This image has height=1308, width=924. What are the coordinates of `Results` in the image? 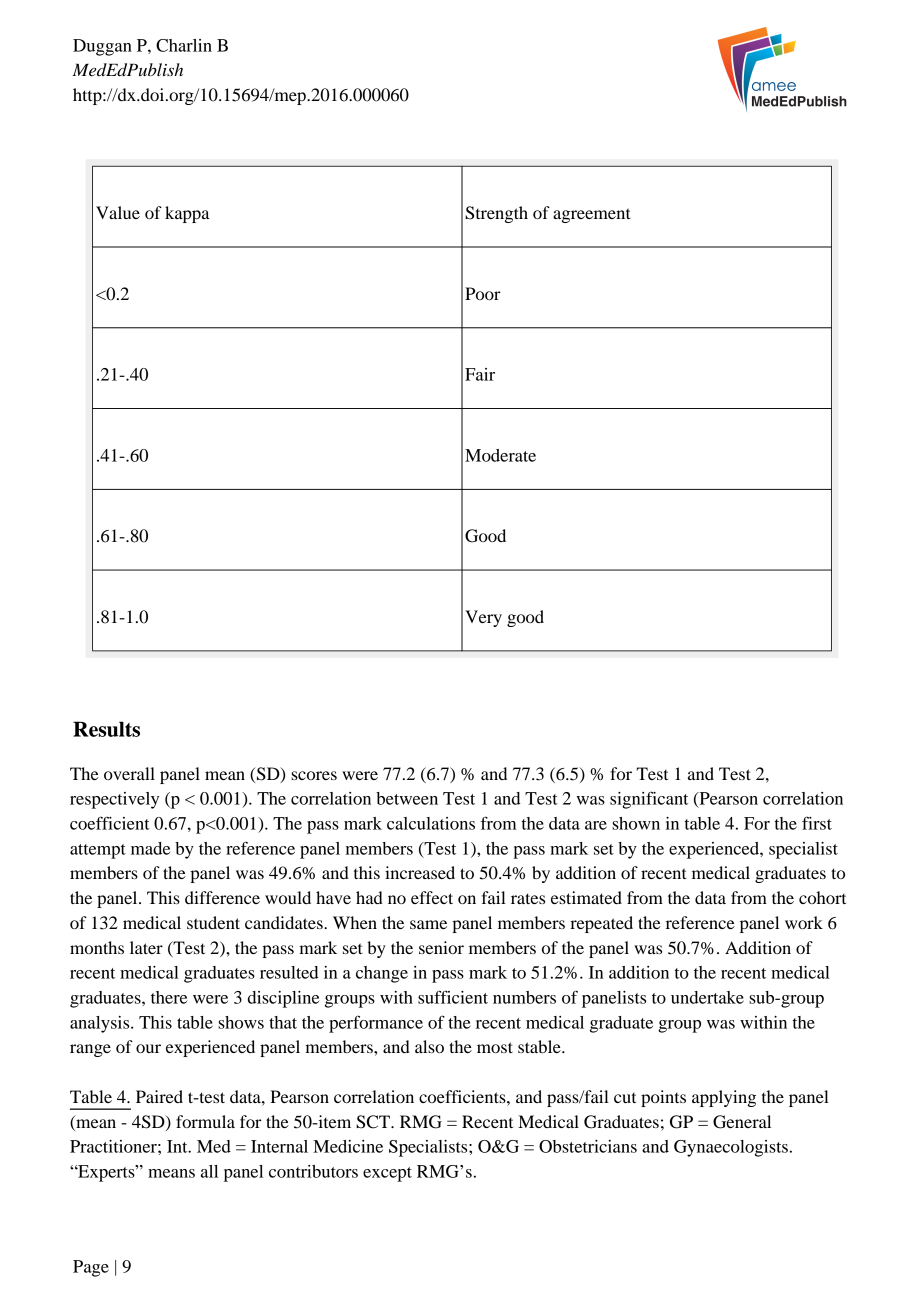 It's located at (106, 729).
